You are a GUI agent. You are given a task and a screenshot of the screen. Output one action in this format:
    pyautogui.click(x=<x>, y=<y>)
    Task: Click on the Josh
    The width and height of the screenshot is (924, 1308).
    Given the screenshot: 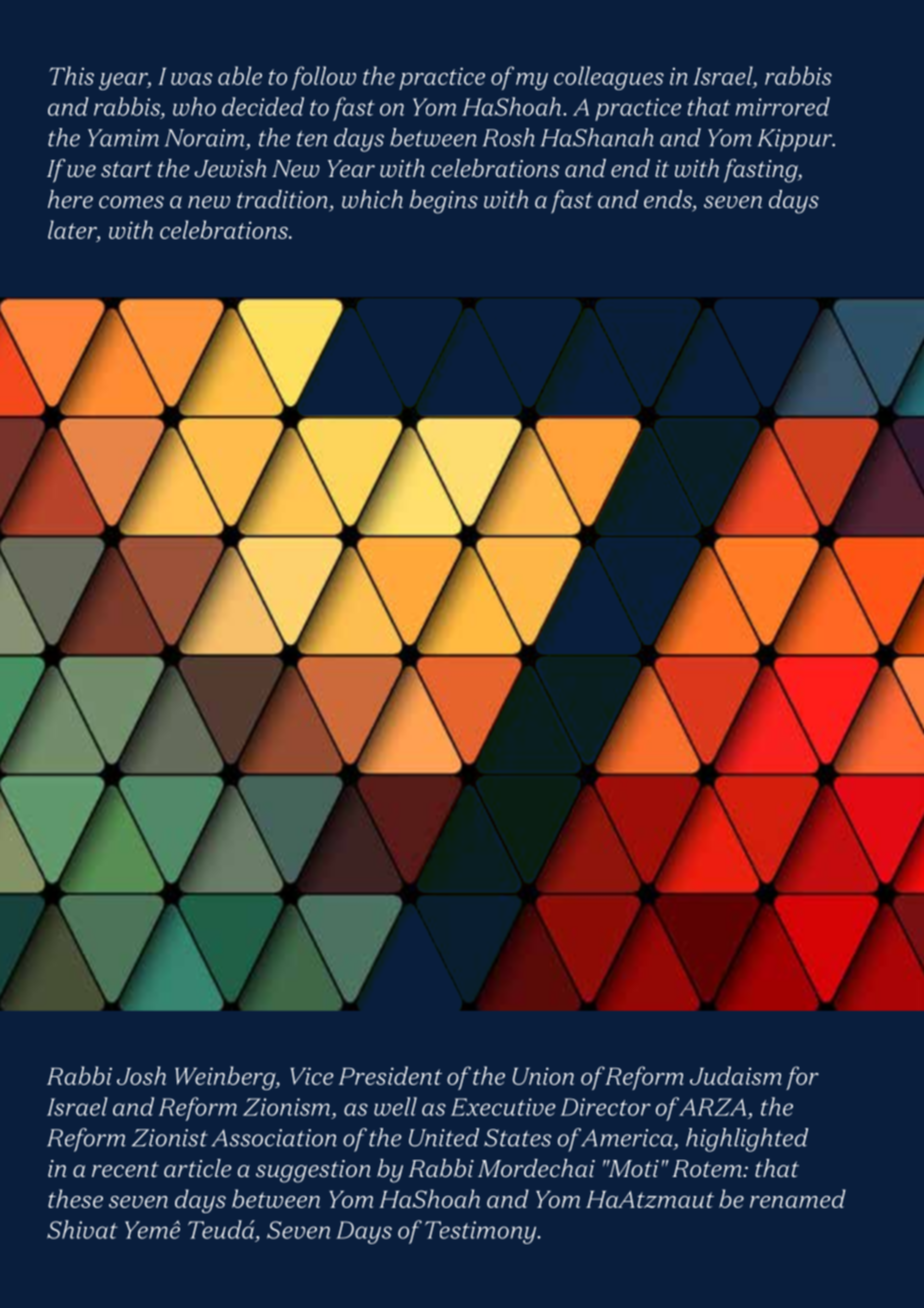 What is the action you would take?
    pyautogui.click(x=141, y=1075)
